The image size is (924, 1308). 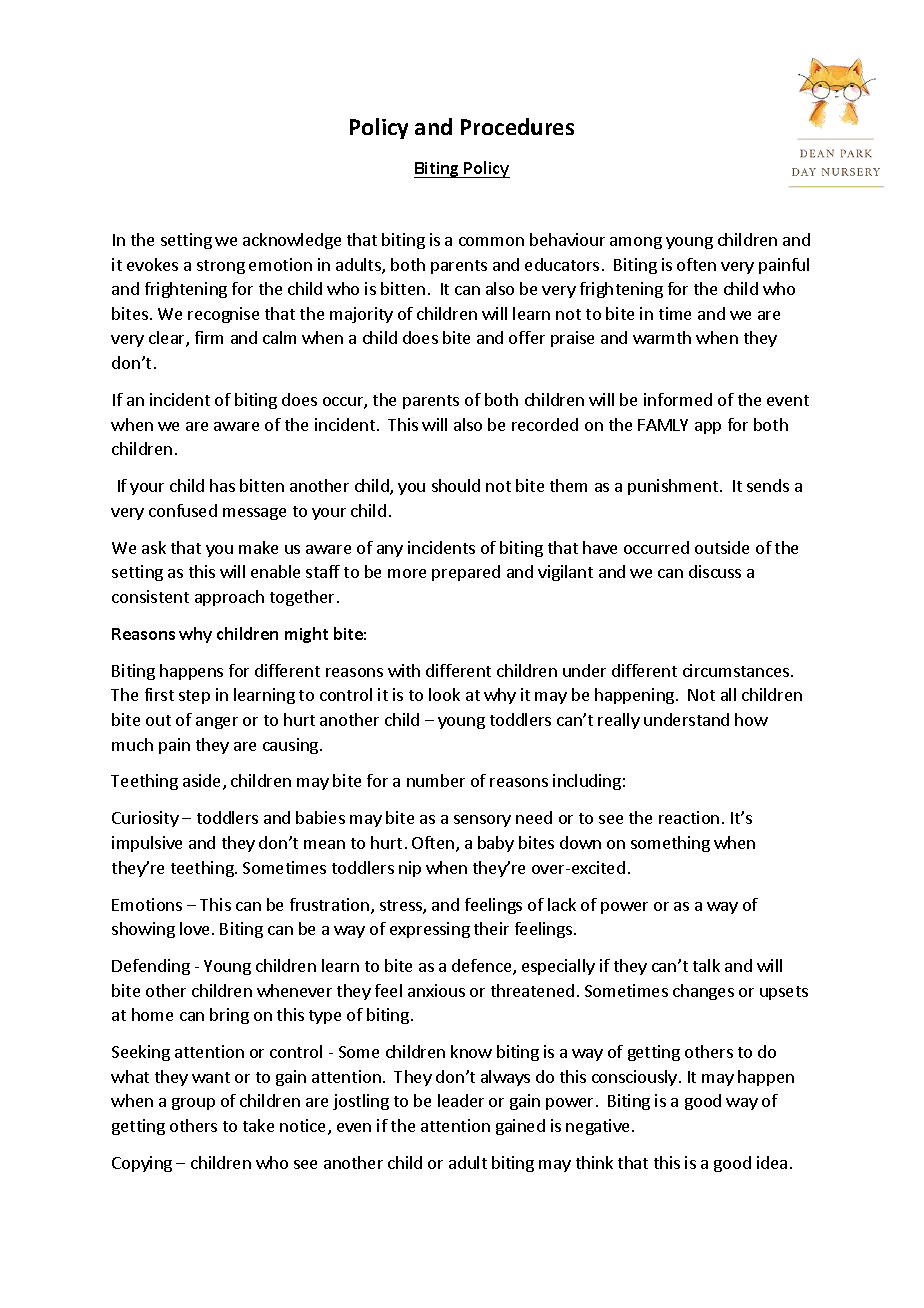 I want to click on Procedures, so click(x=517, y=126).
